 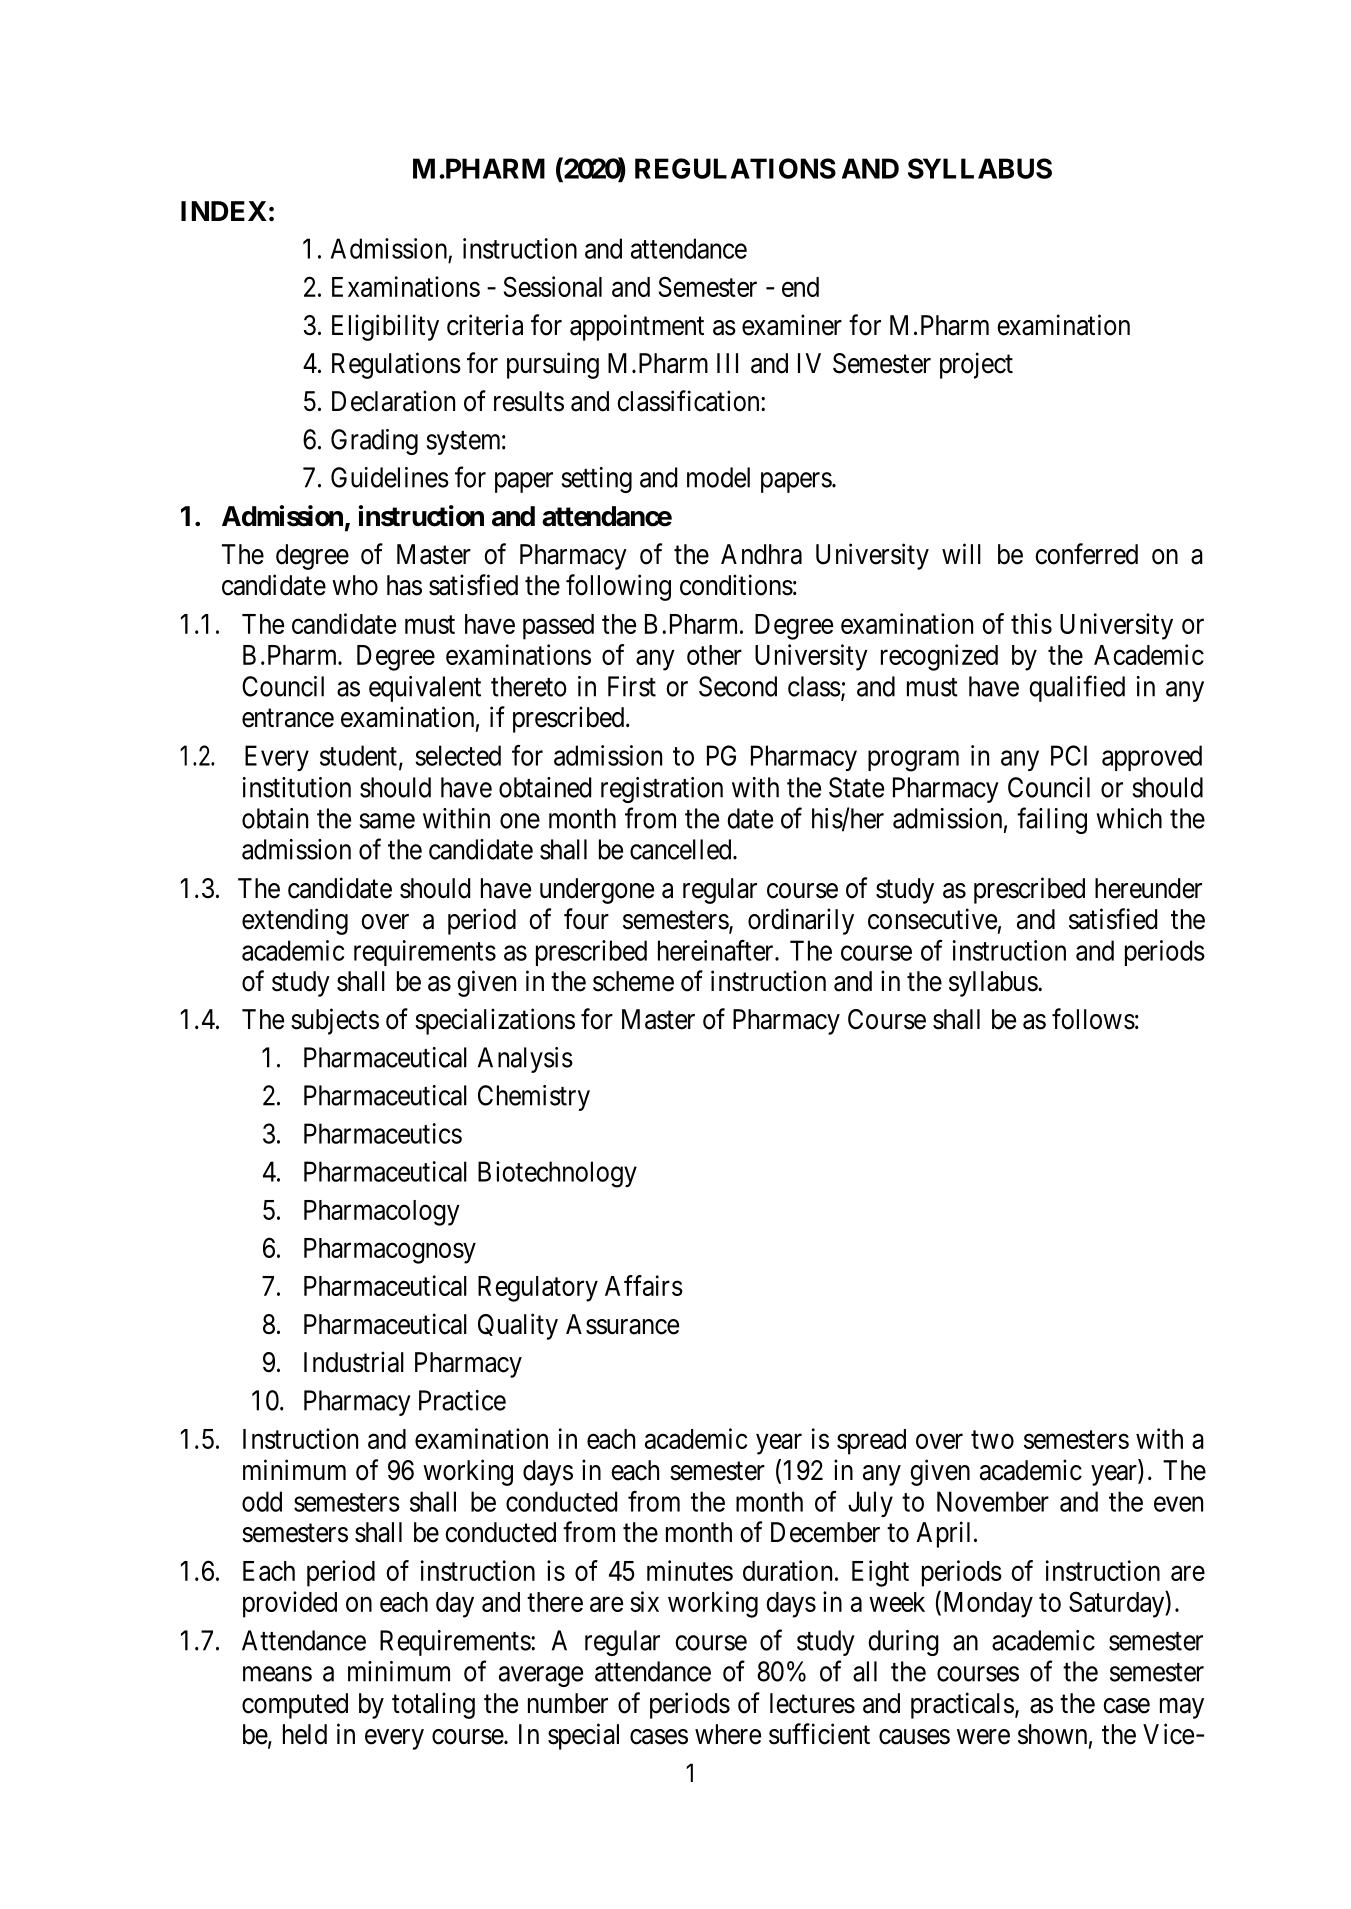 What do you see at coordinates (295, 1706) in the screenshot?
I see `computed` at bounding box center [295, 1706].
